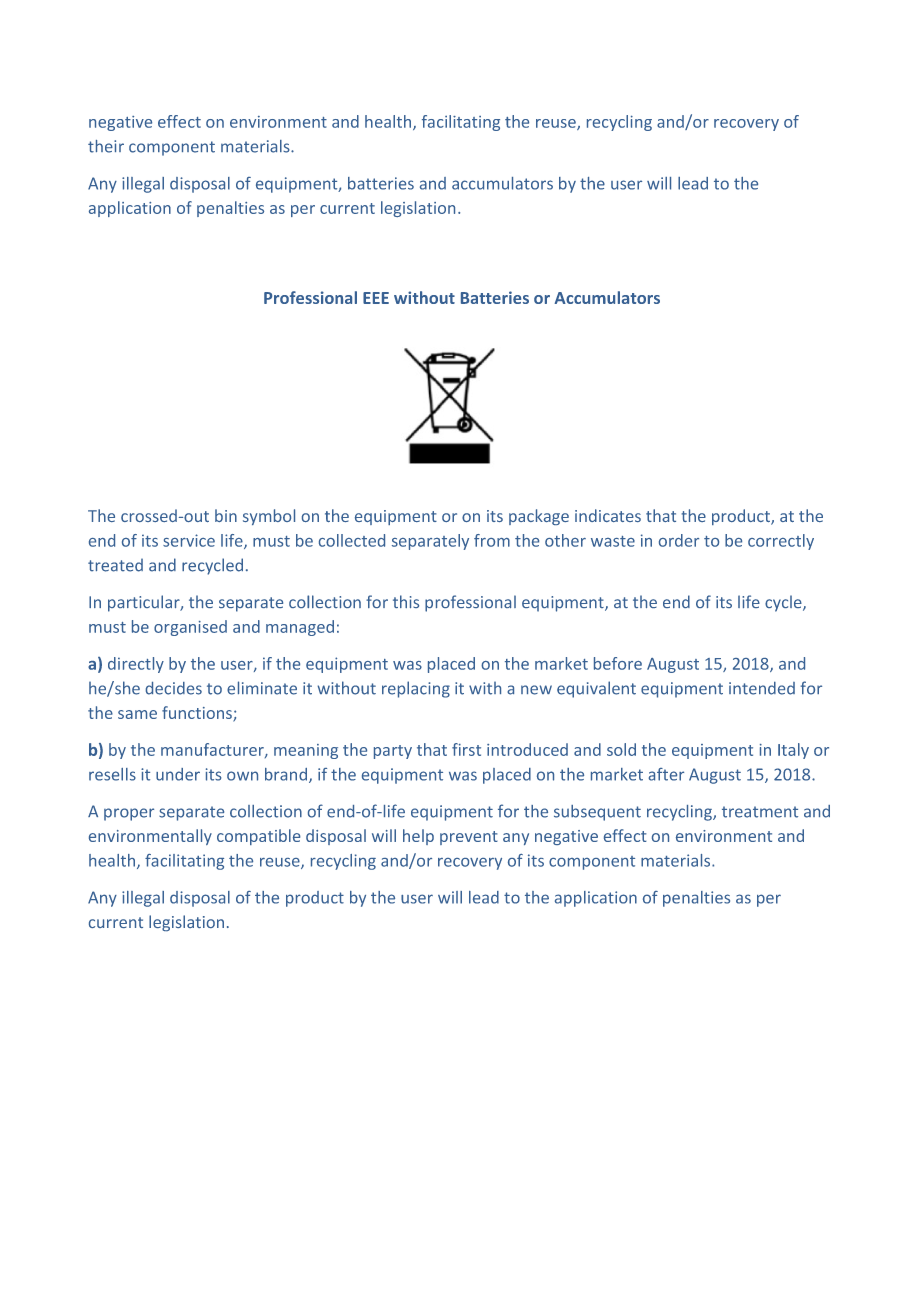  Describe the element at coordinates (129, 814) in the screenshot. I see `proper` at that location.
